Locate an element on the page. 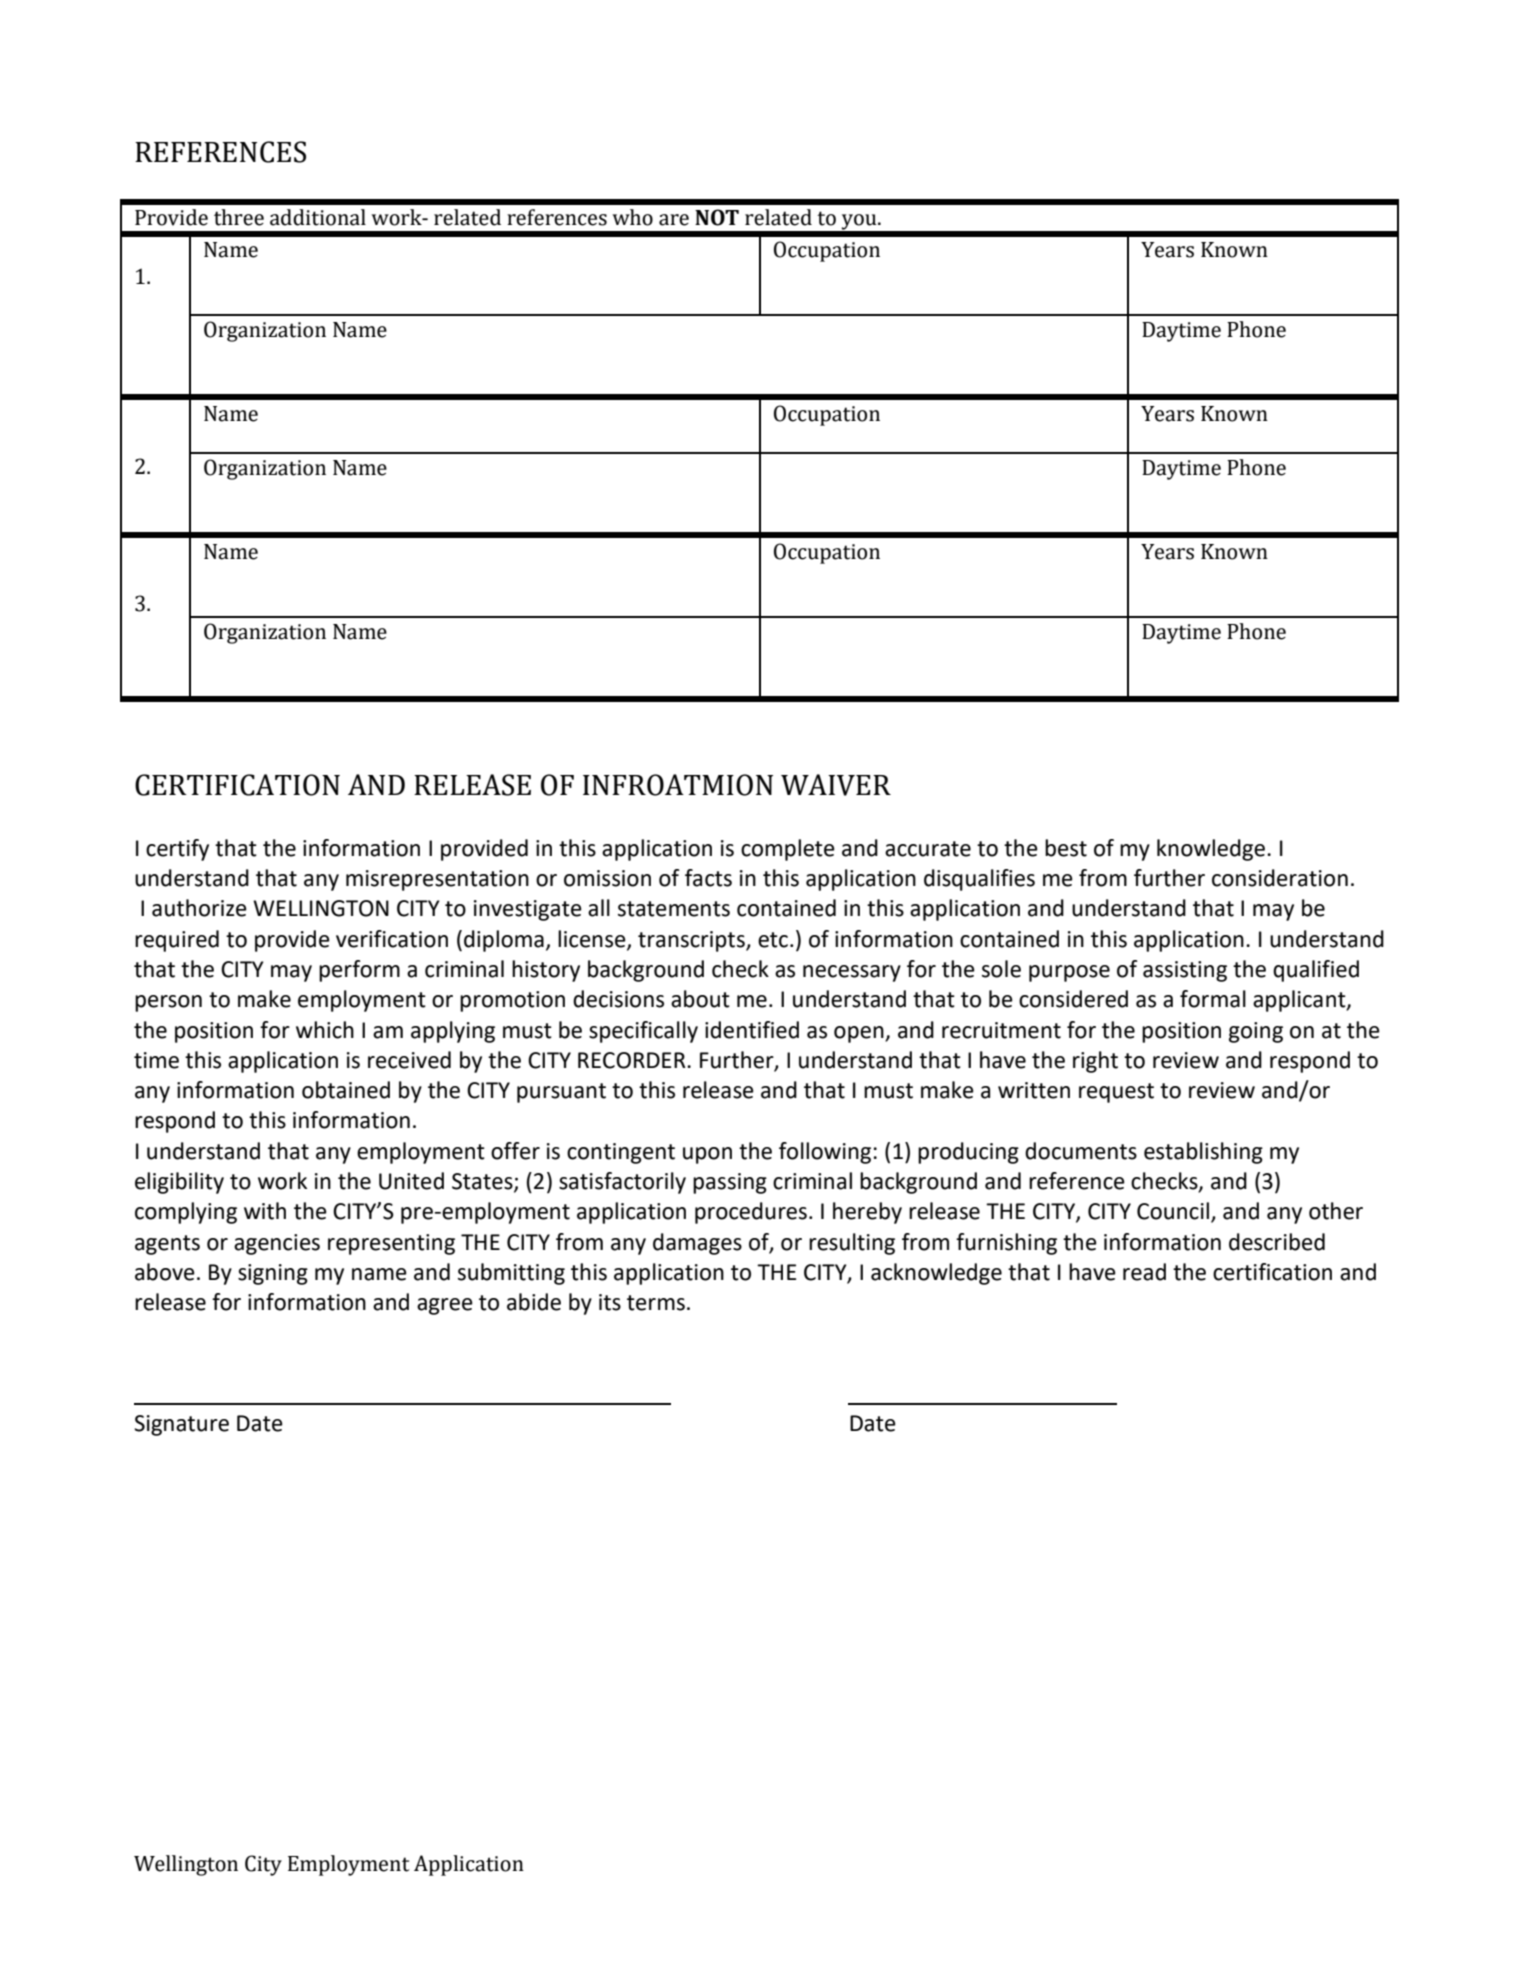  Signature is located at coordinates (181, 1425).
